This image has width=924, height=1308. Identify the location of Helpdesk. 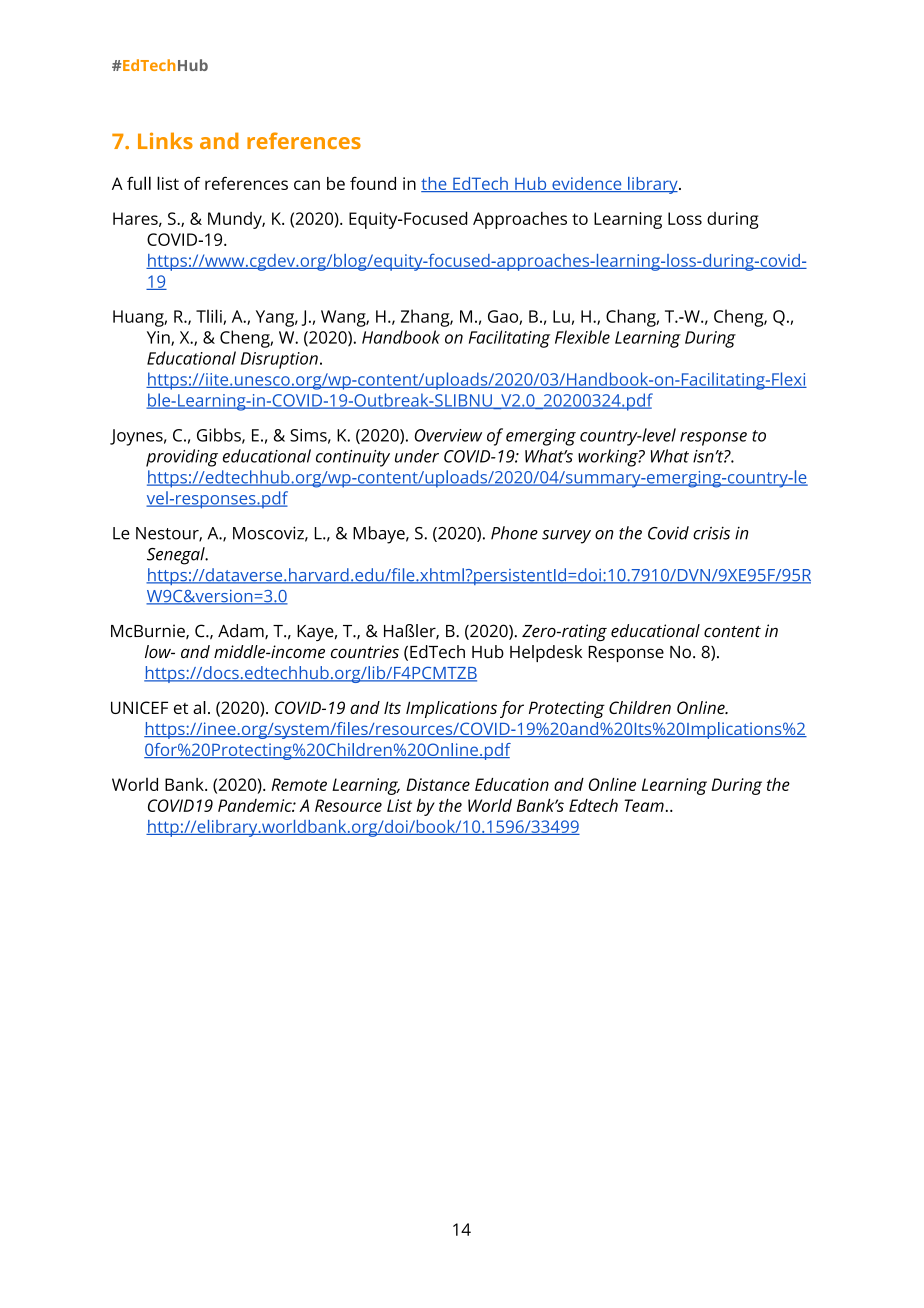
(546, 653).
